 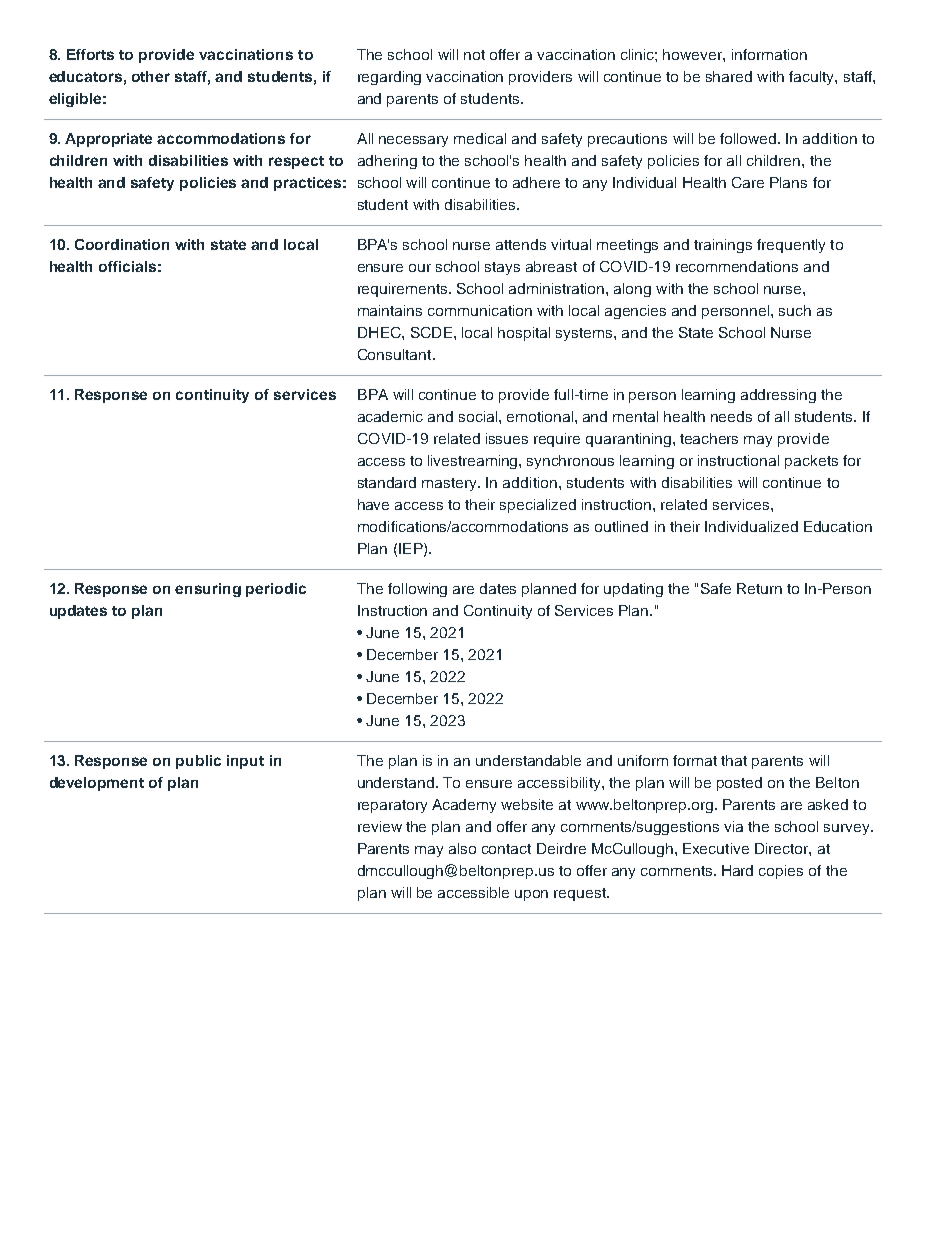 I want to click on following, so click(x=417, y=590).
